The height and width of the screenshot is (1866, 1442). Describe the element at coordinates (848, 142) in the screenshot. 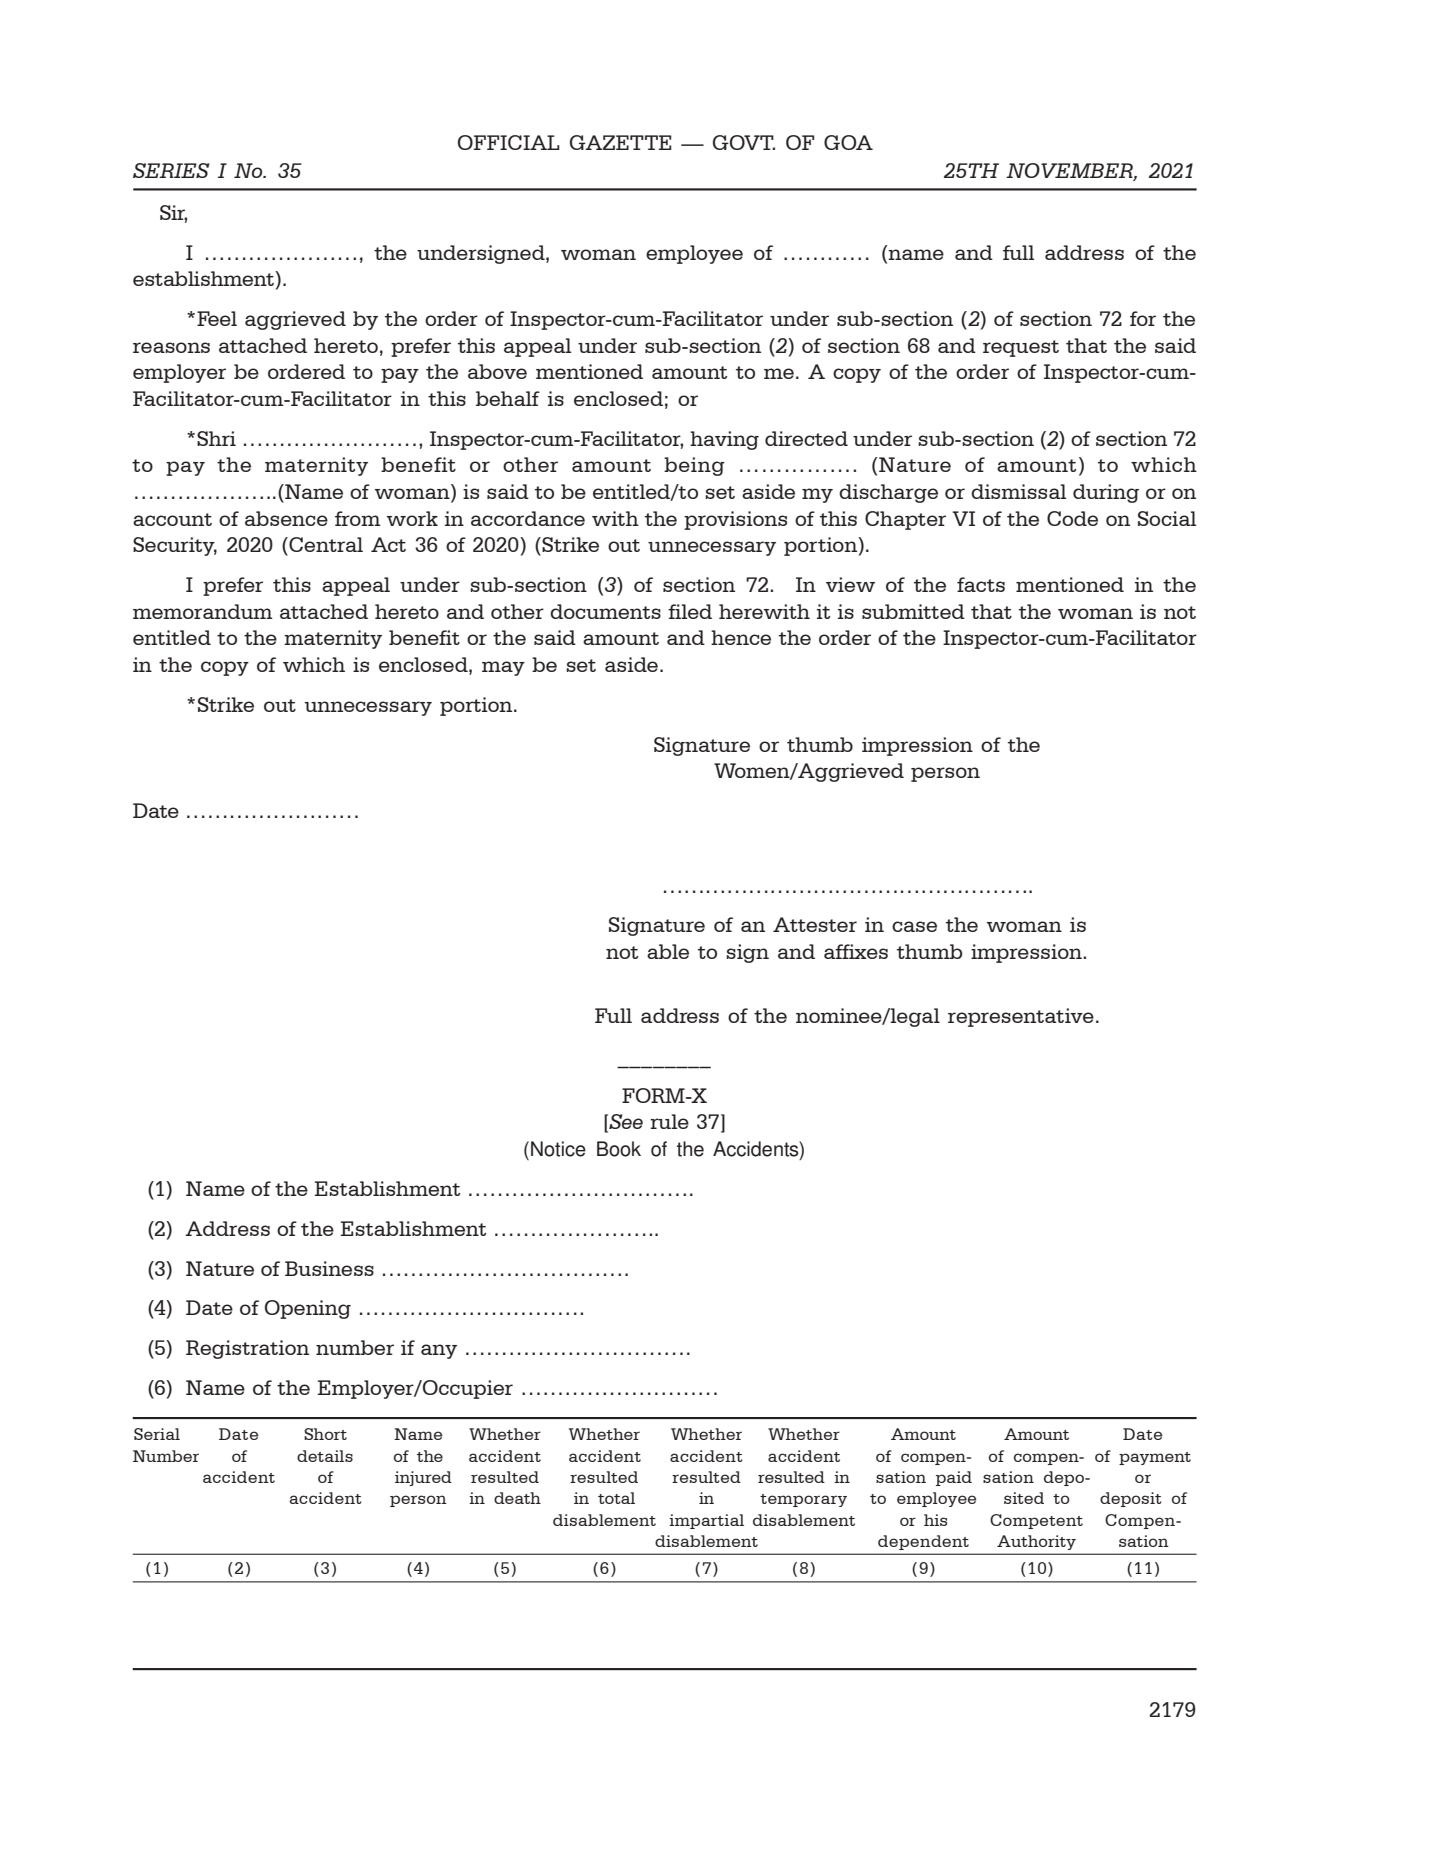

I see `GOA` at that location.
